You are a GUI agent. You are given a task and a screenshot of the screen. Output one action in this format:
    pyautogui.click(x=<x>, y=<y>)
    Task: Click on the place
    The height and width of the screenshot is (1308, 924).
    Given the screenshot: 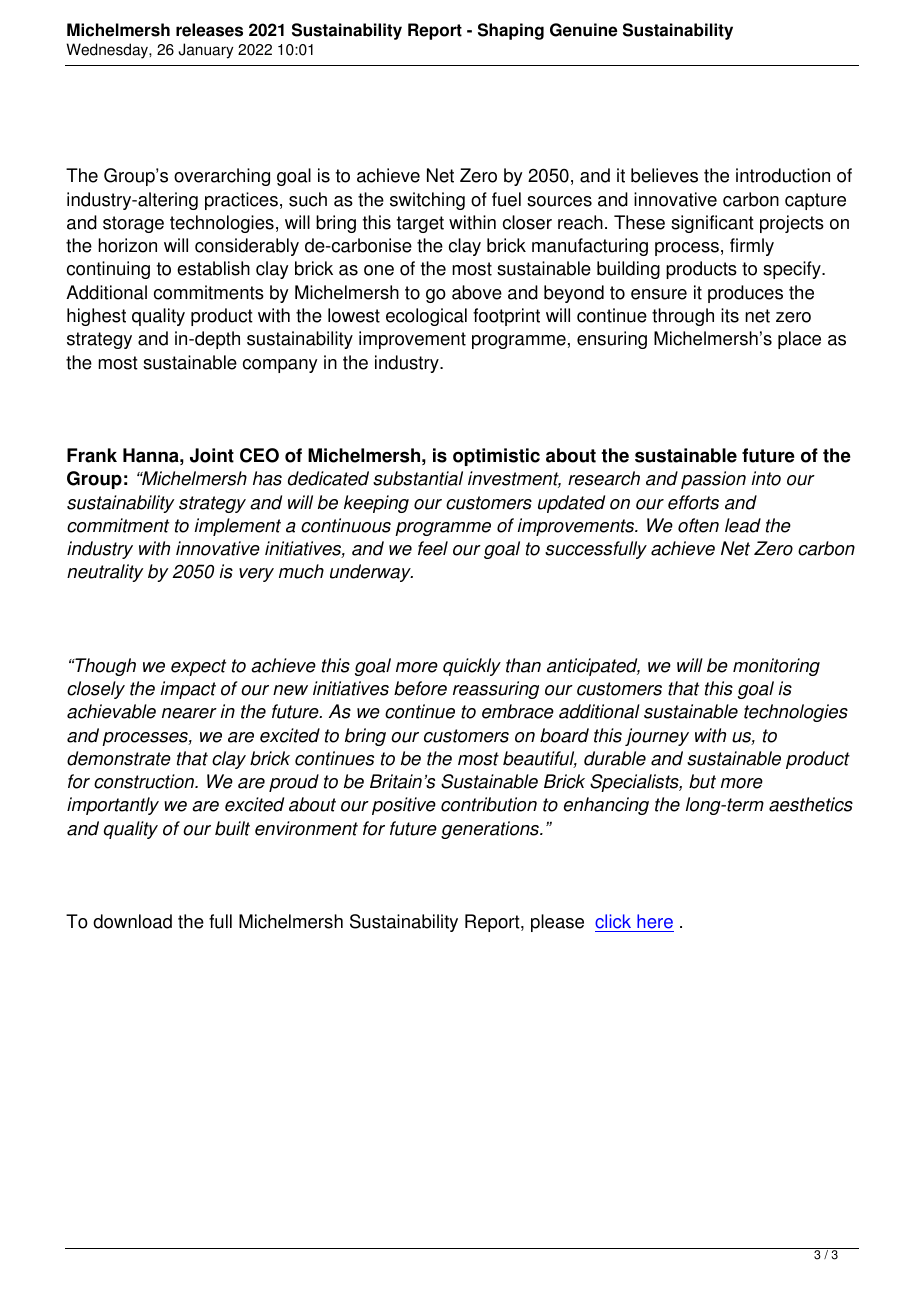 What is the action you would take?
    pyautogui.click(x=799, y=340)
